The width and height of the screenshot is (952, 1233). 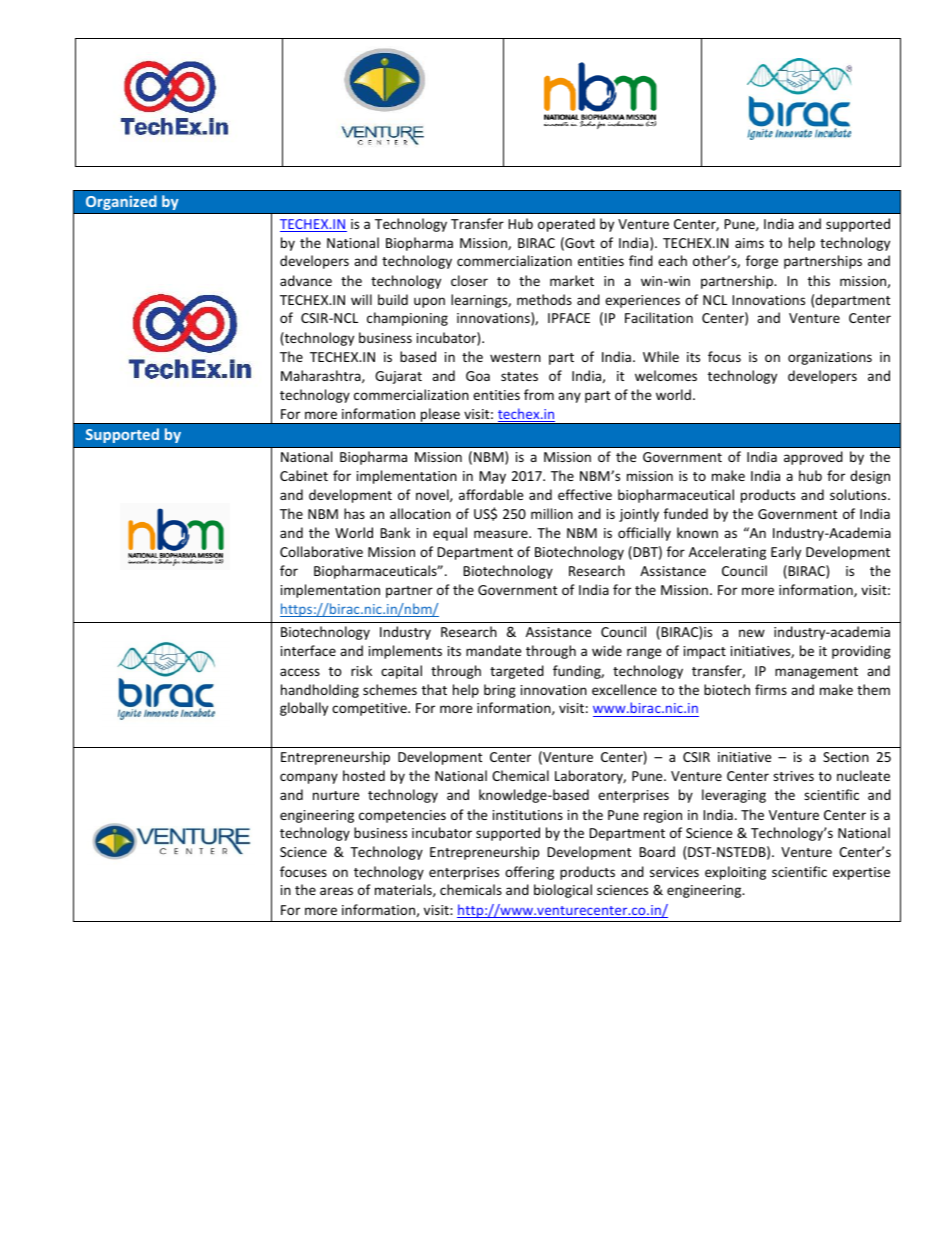 What do you see at coordinates (306, 280) in the screenshot?
I see `advance` at bounding box center [306, 280].
